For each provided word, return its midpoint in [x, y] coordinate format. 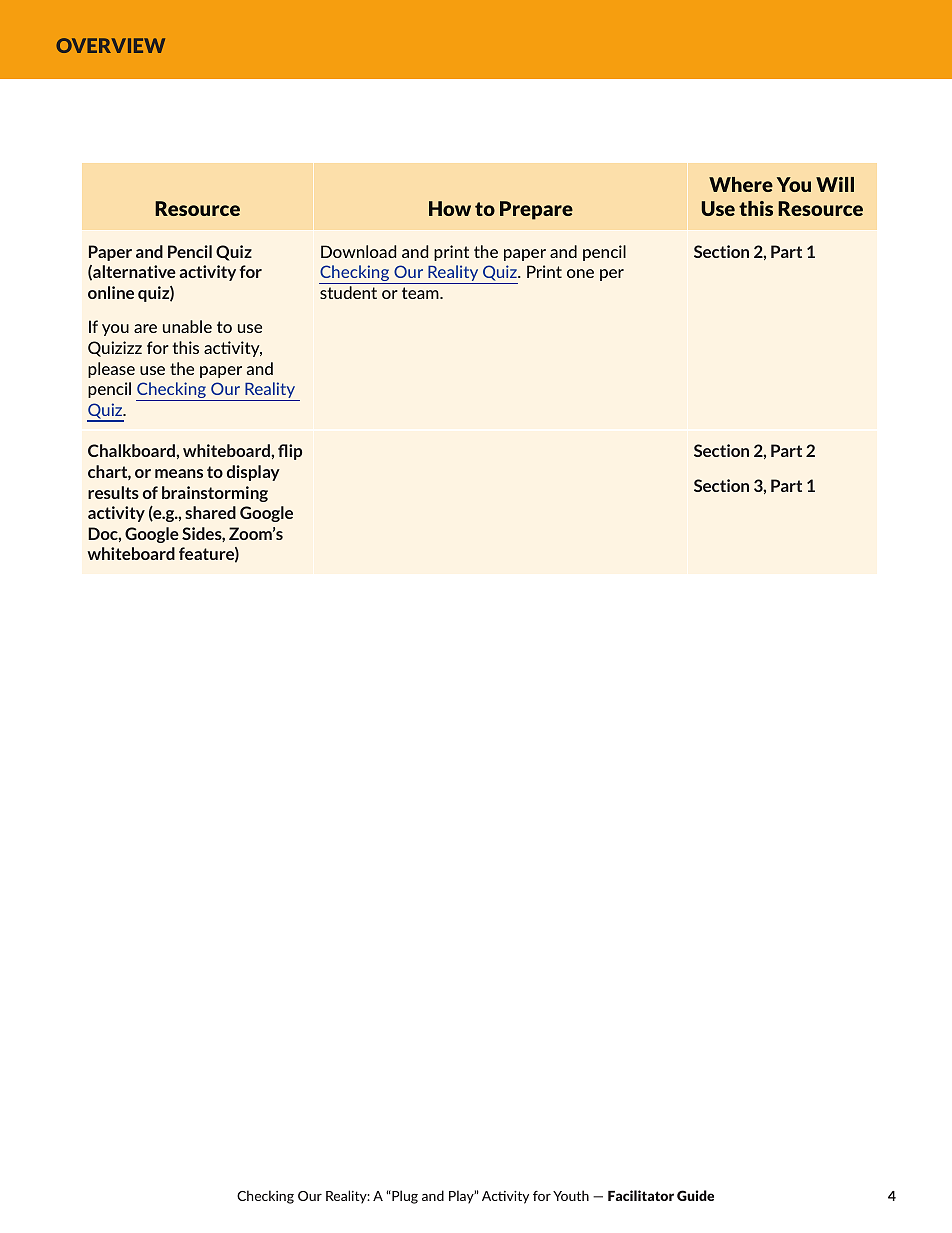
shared [210, 512]
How [450, 208]
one [580, 273]
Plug [404, 1197]
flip [290, 452]
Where [741, 184]
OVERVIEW [110, 45]
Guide [695, 1195]
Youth [571, 1195]
